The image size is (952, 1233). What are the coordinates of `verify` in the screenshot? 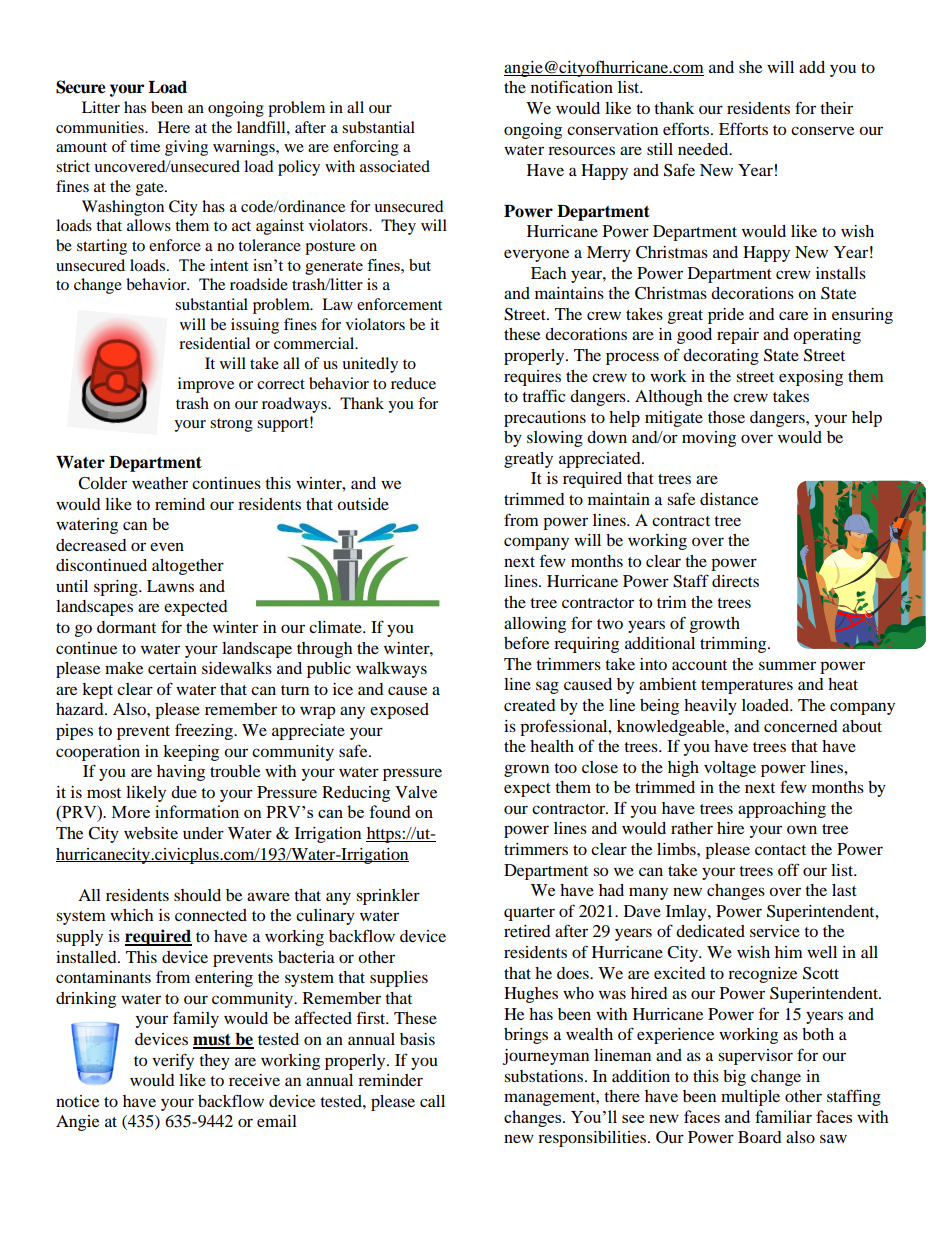 It's located at (173, 1061).
